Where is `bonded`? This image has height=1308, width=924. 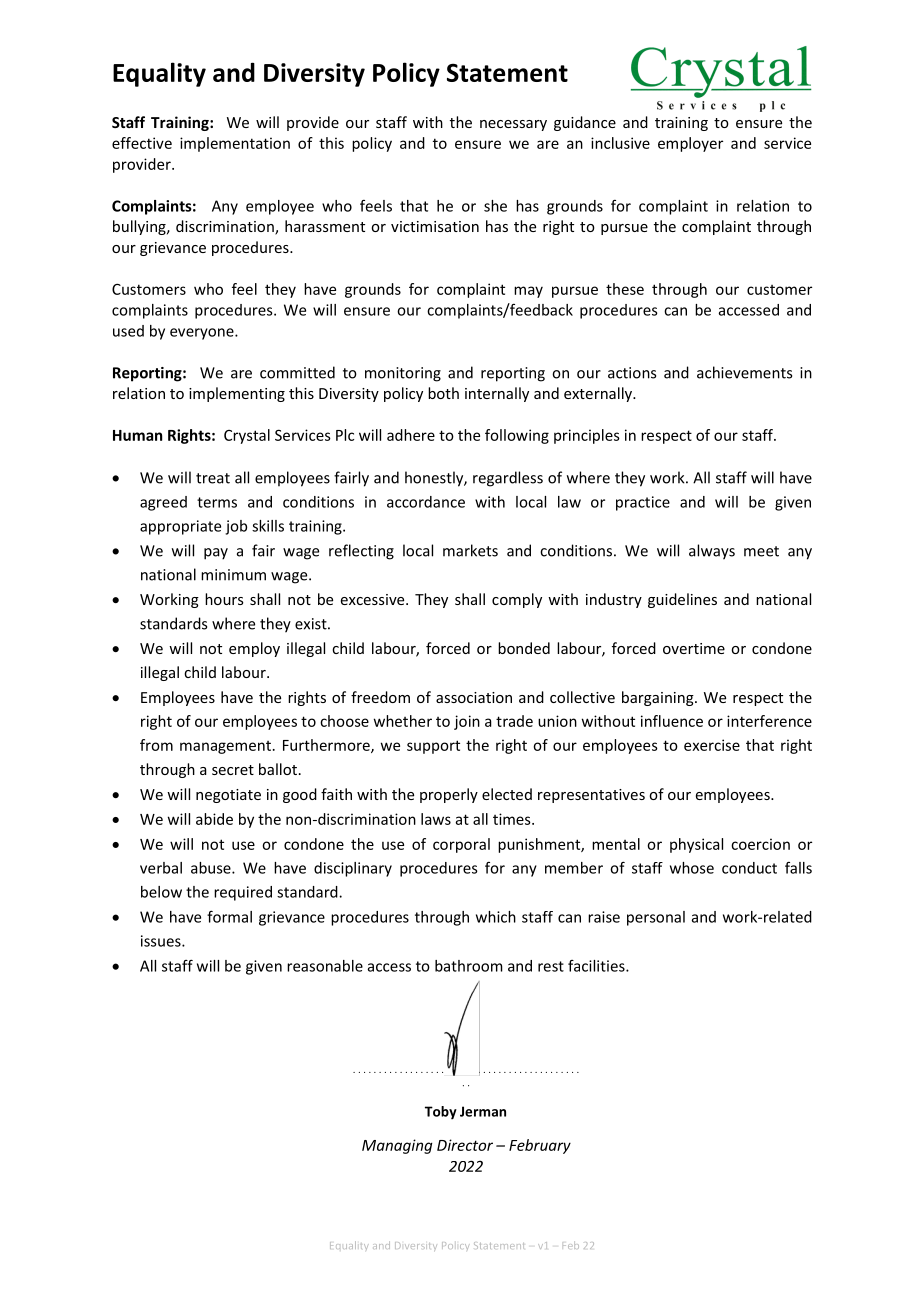 bonded is located at coordinates (524, 648).
